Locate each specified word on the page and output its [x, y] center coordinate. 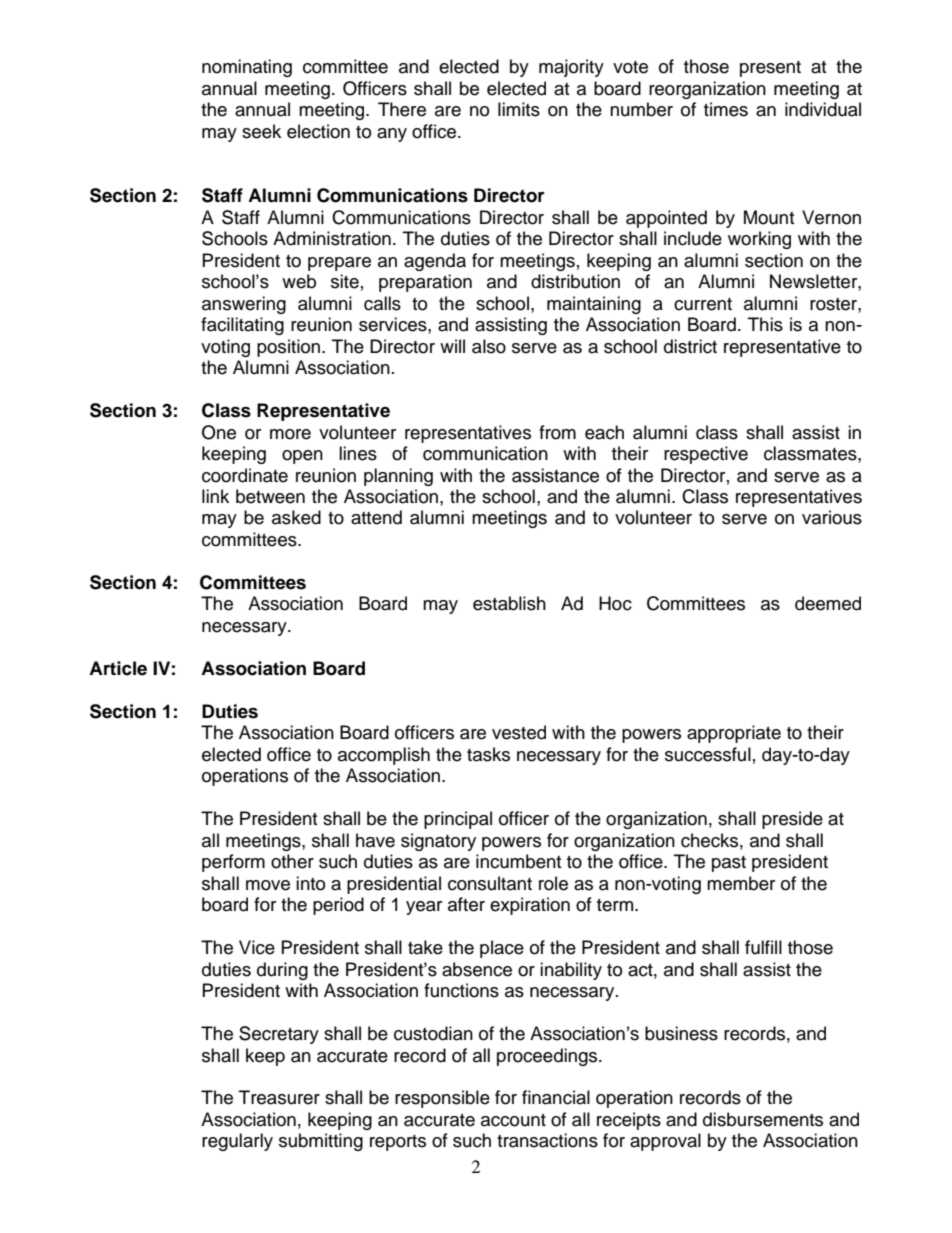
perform [233, 863]
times [726, 109]
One [219, 432]
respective [706, 455]
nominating [247, 68]
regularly [237, 1142]
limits [519, 109]
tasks [488, 754]
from [557, 432]
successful [708, 754]
